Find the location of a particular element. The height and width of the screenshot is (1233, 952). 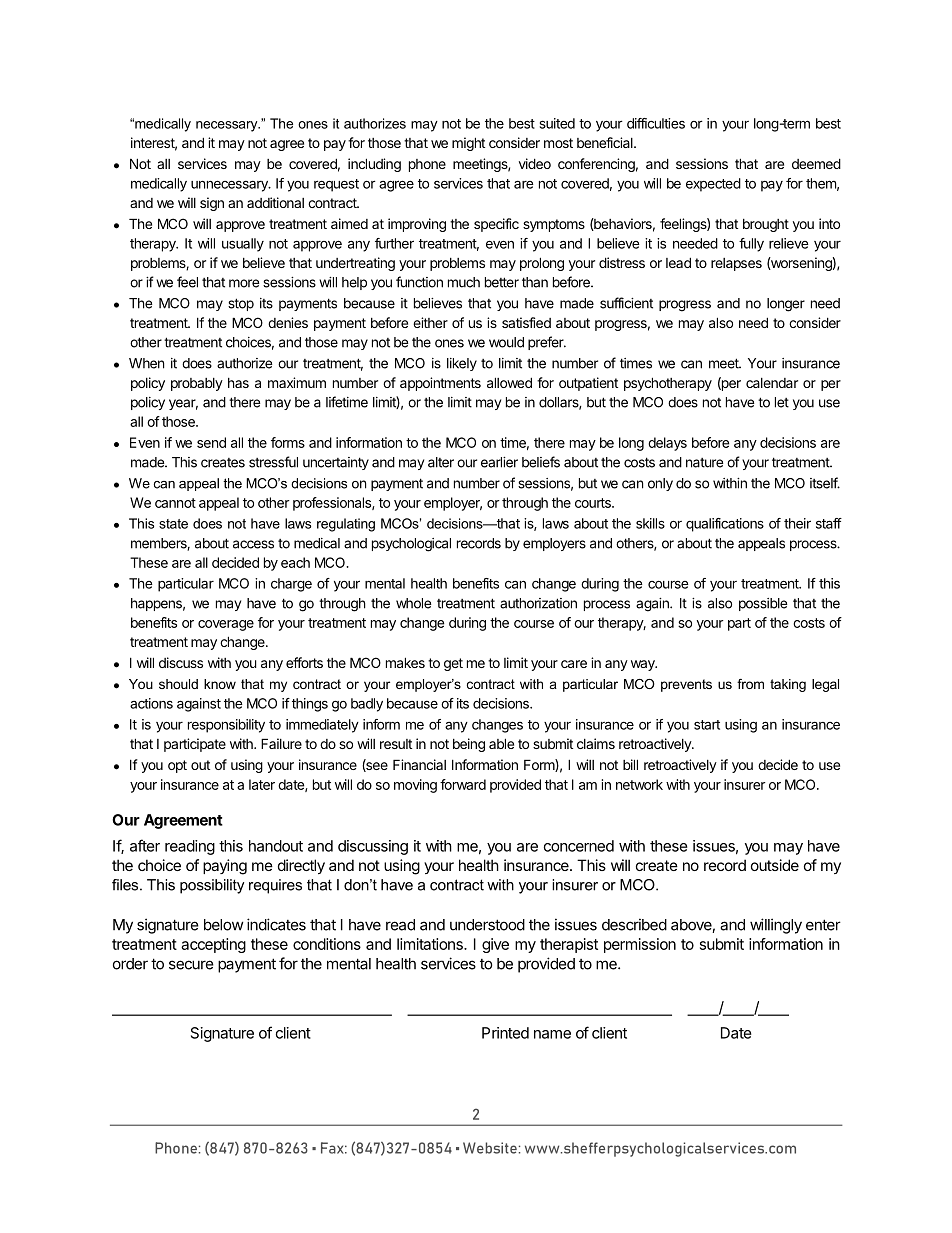

get is located at coordinates (453, 664).
